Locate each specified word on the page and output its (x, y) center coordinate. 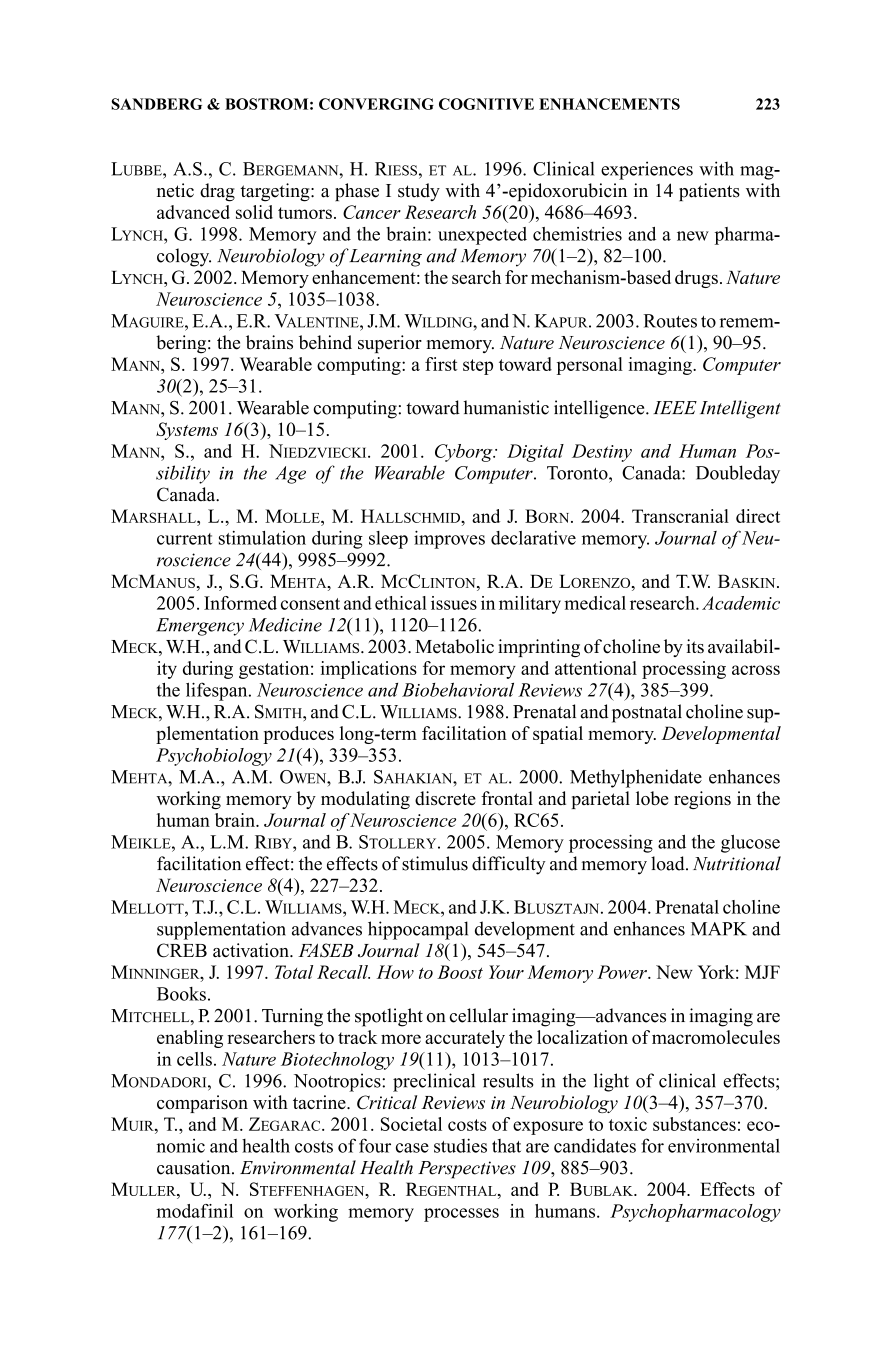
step (478, 367)
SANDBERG (156, 104)
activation (252, 950)
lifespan (218, 691)
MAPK (719, 929)
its (695, 646)
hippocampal (418, 930)
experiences (647, 170)
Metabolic (454, 646)
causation (195, 1167)
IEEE (675, 407)
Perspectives (467, 1170)
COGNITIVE (486, 104)
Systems (187, 431)
